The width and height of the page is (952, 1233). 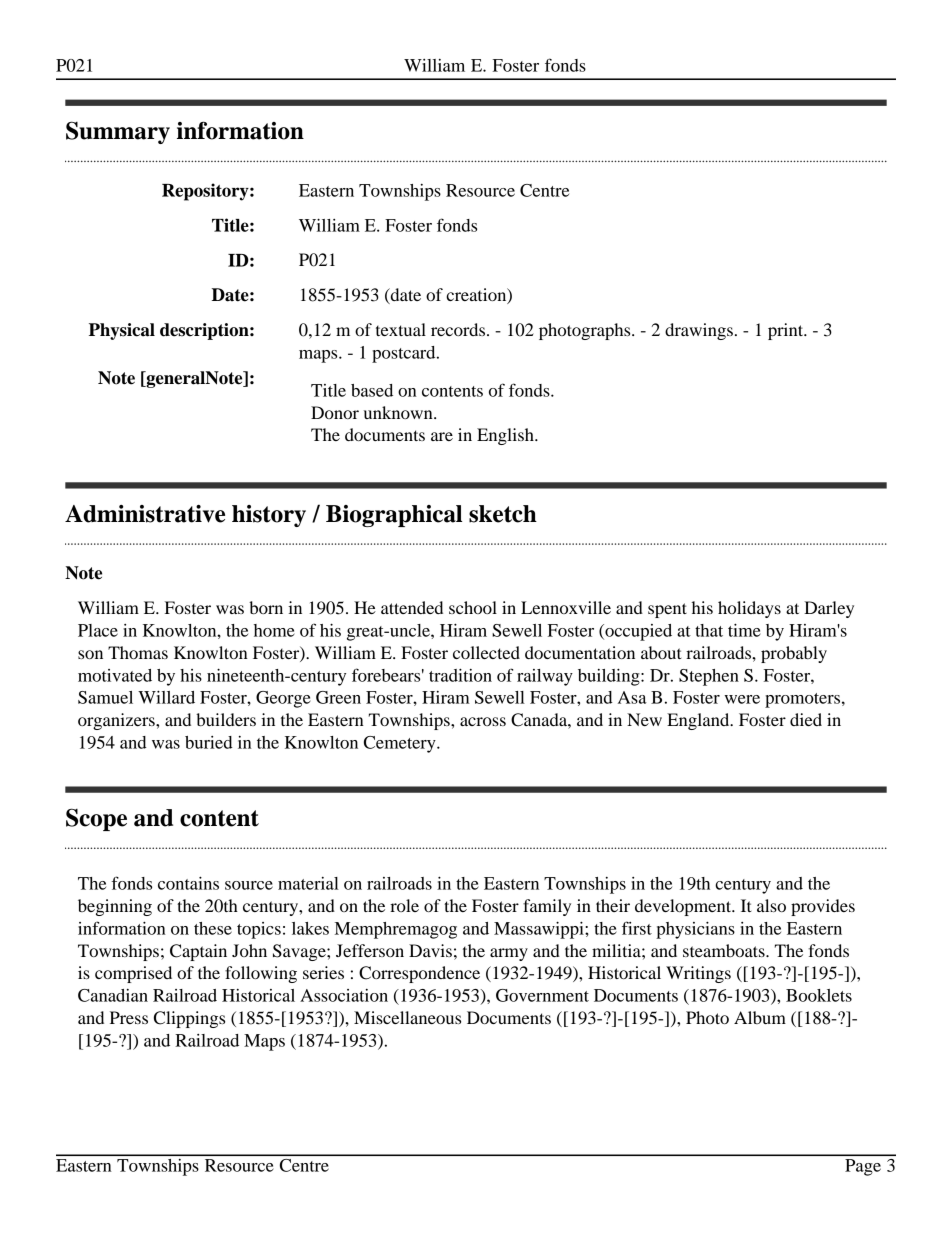 I want to click on these, so click(x=213, y=928).
